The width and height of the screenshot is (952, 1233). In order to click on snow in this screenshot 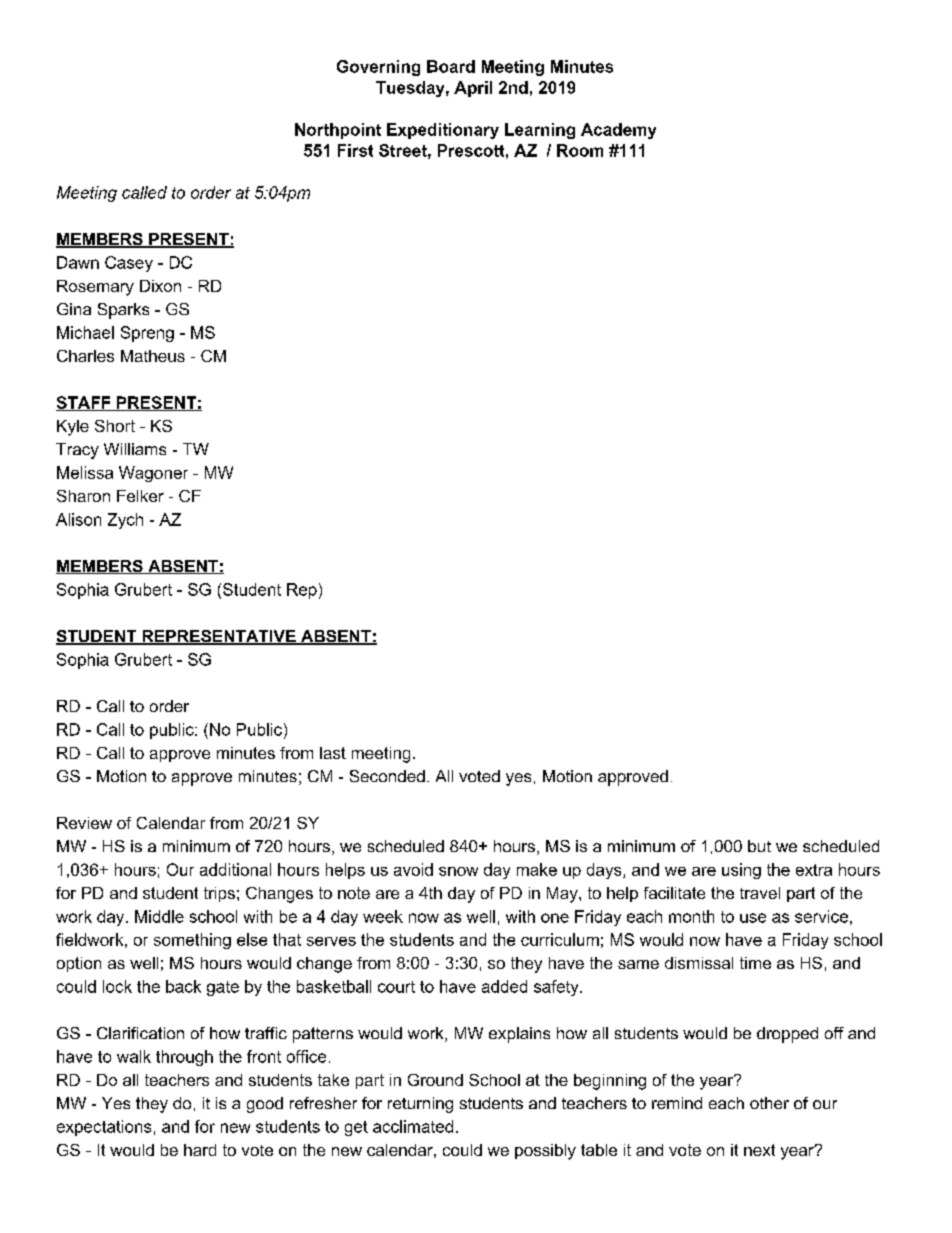, I will do `click(458, 871)`.
